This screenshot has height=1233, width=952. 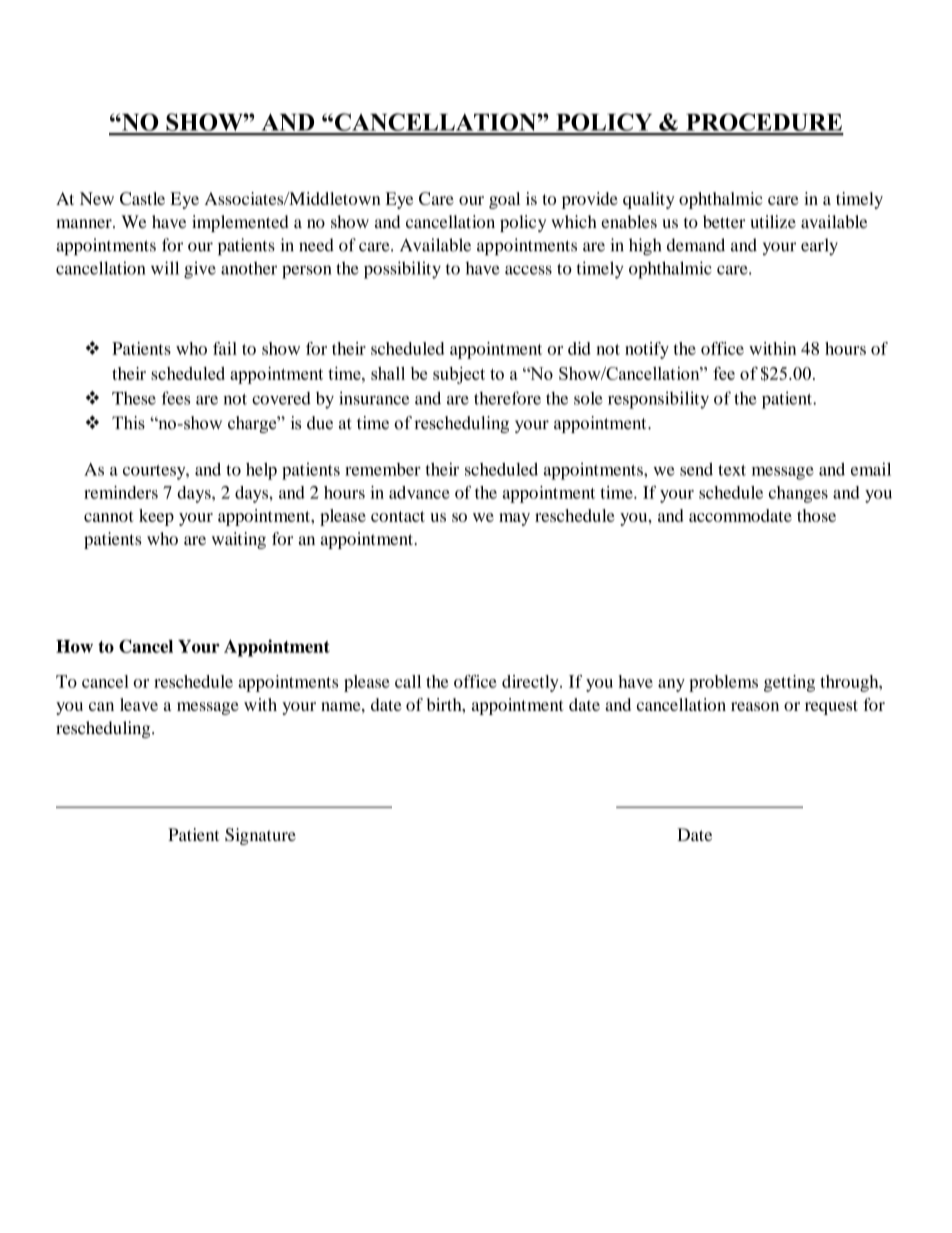 What do you see at coordinates (260, 836) in the screenshot?
I see `Signature` at bounding box center [260, 836].
